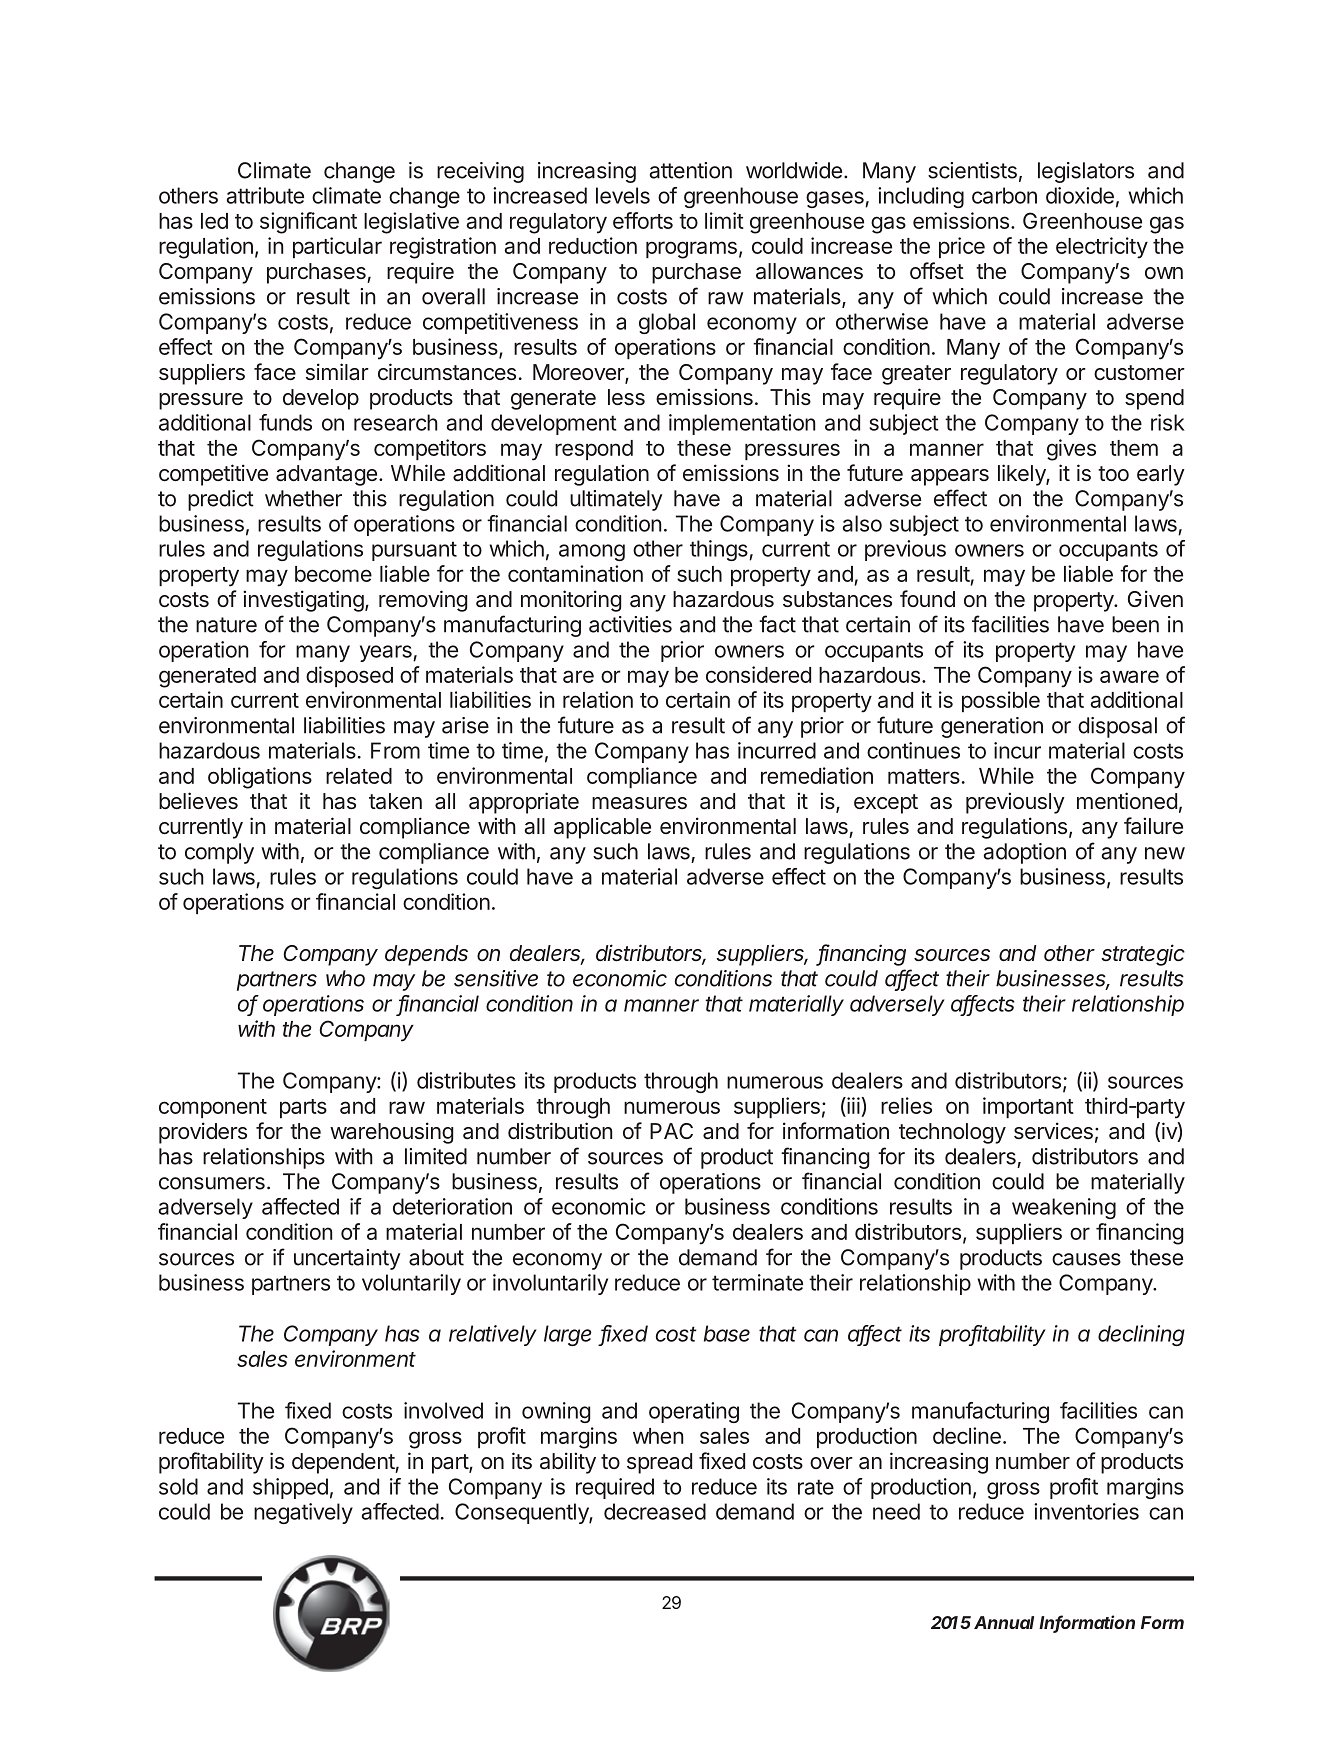 This image has width=1342, height=1737. I want to click on applicable, so click(602, 828).
